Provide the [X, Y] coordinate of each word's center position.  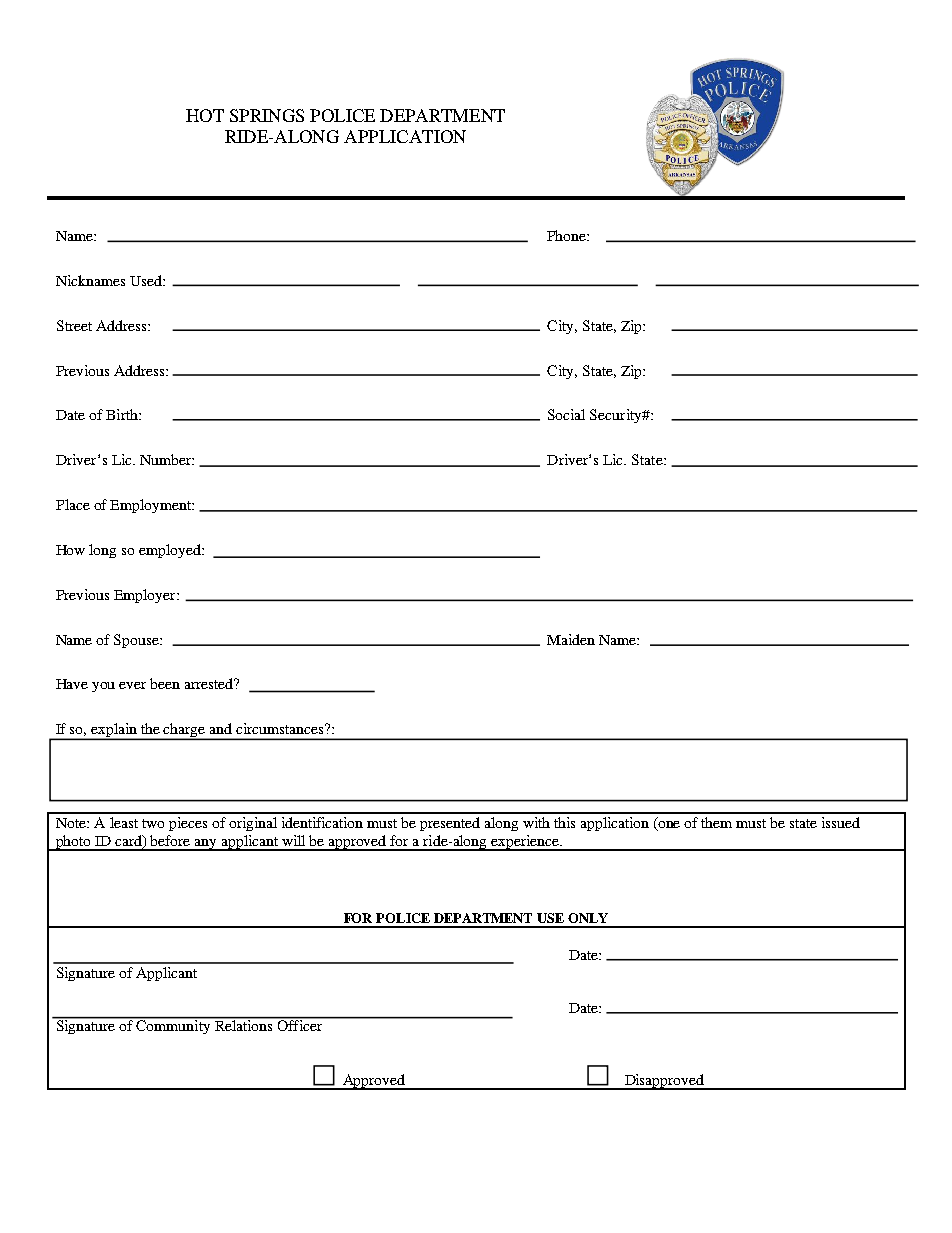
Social [566, 414]
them [716, 822]
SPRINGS [267, 115]
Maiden [571, 639]
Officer [299, 1024]
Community [174, 1025]
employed [171, 551]
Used [147, 280]
